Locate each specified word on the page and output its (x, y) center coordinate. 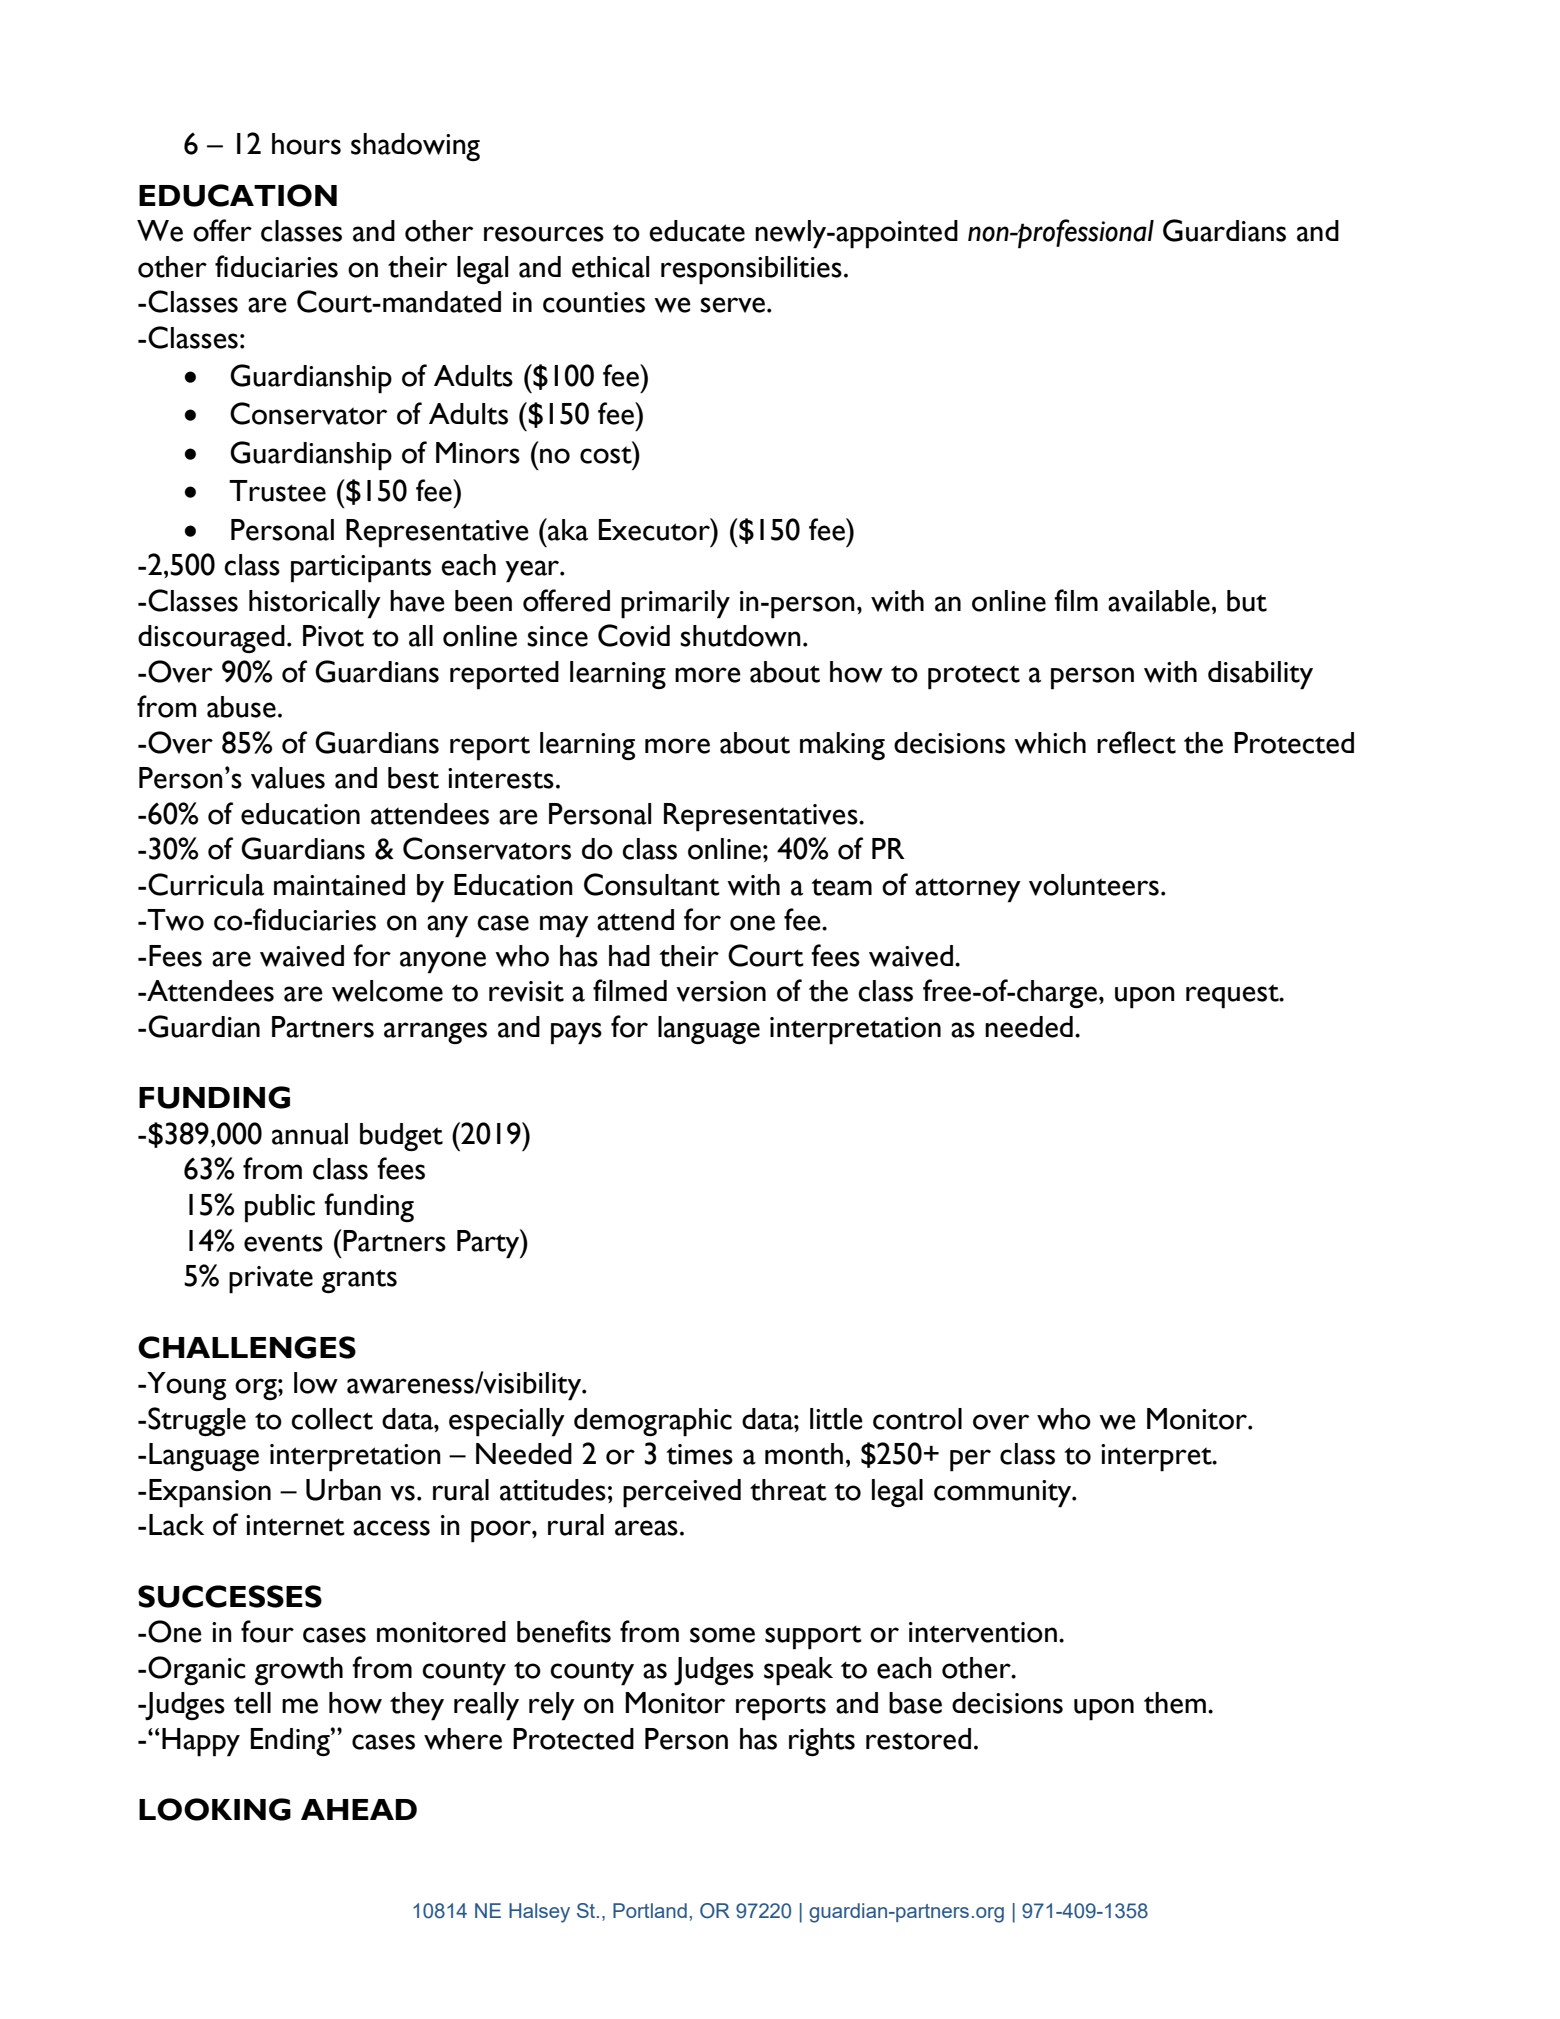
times (699, 1454)
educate (697, 231)
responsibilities (751, 270)
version (721, 991)
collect (332, 1419)
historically (315, 604)
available (1159, 601)
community (1004, 1494)
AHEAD (359, 1809)
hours (306, 144)
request (1233, 996)
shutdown (740, 636)
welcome (387, 991)
